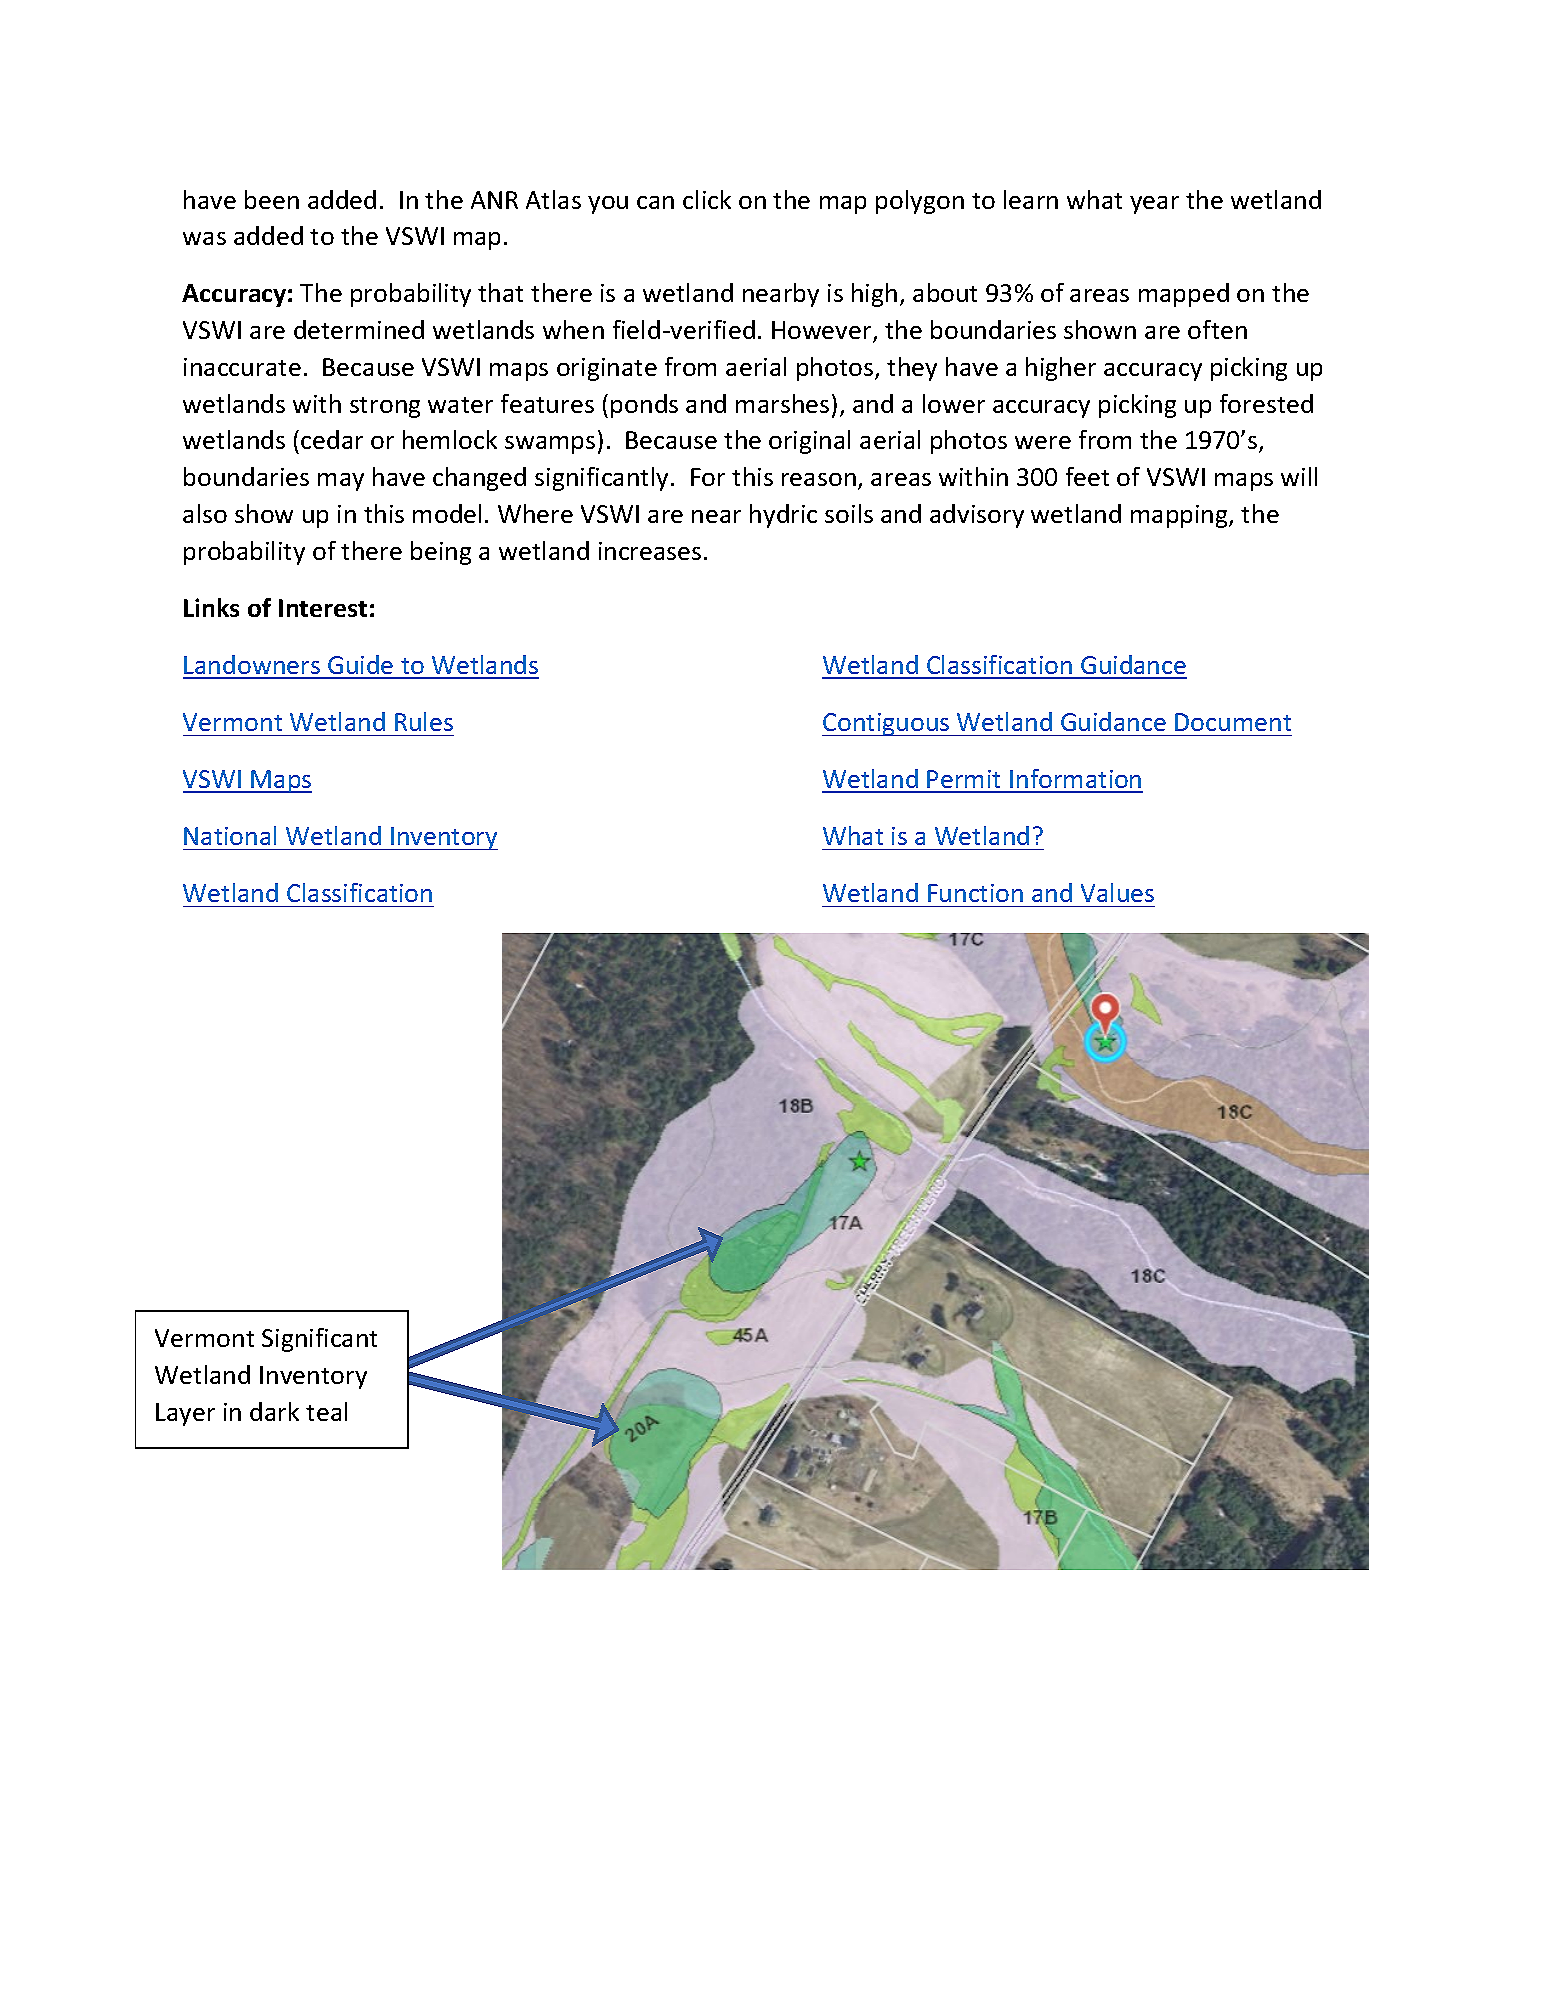  What do you see at coordinates (274, 1411) in the page?
I see `dark` at bounding box center [274, 1411].
